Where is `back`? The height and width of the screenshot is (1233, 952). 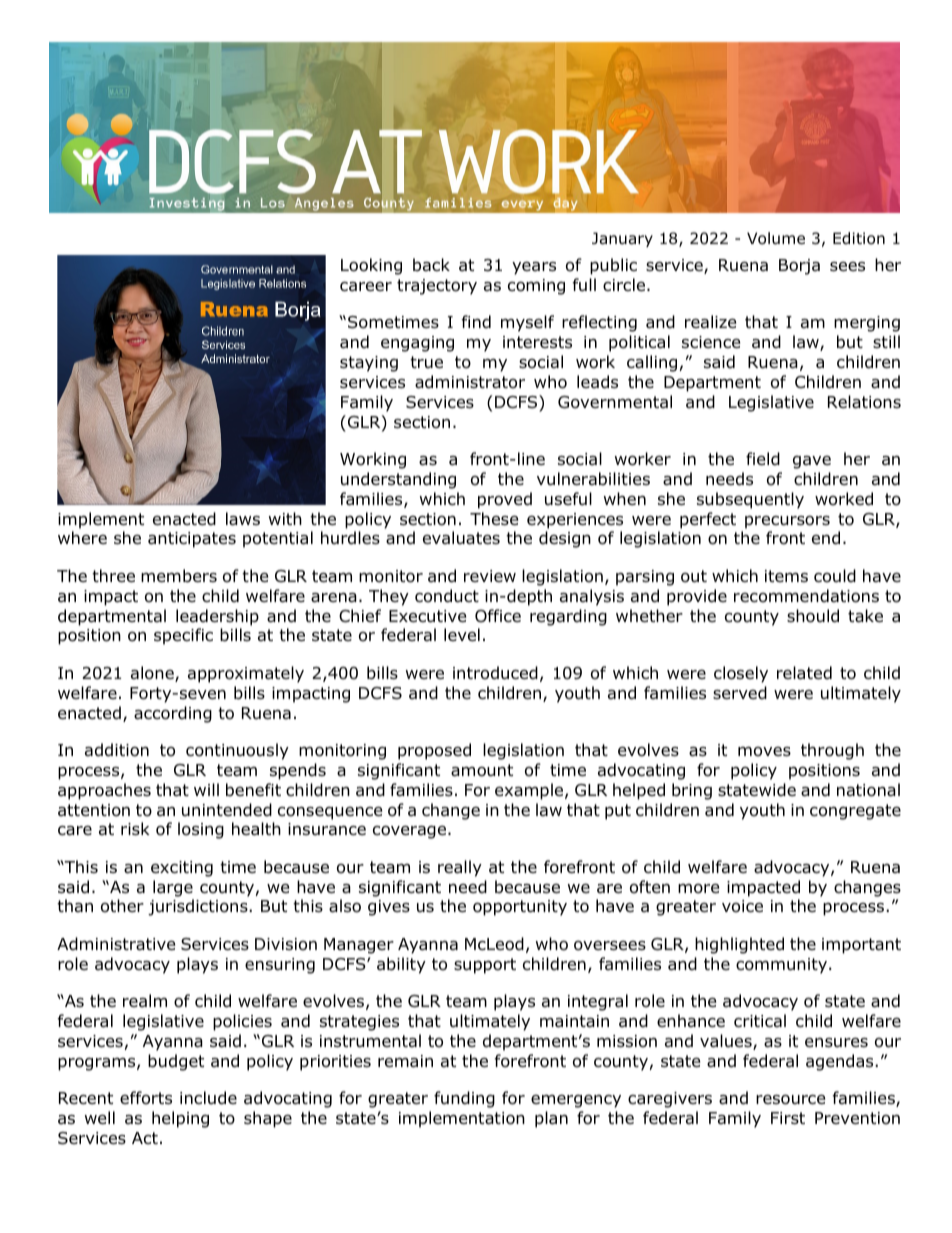
back is located at coordinates (431, 265).
